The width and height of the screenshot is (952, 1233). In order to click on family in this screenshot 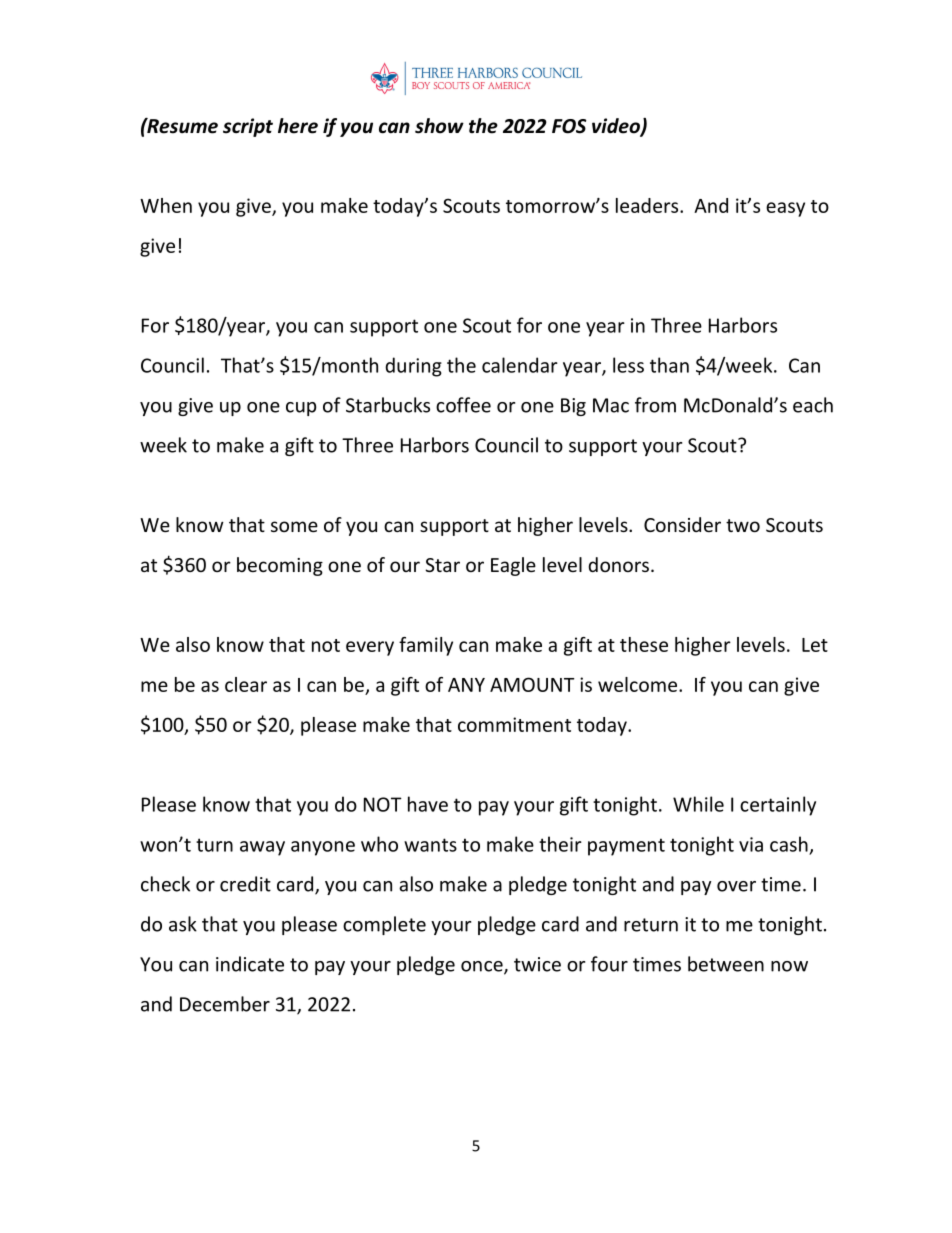, I will do `click(426, 646)`.
